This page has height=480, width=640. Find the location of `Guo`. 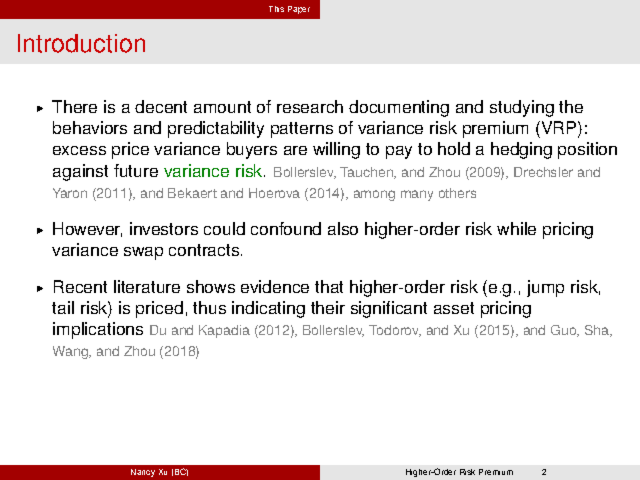

Guo is located at coordinates (565, 331).
